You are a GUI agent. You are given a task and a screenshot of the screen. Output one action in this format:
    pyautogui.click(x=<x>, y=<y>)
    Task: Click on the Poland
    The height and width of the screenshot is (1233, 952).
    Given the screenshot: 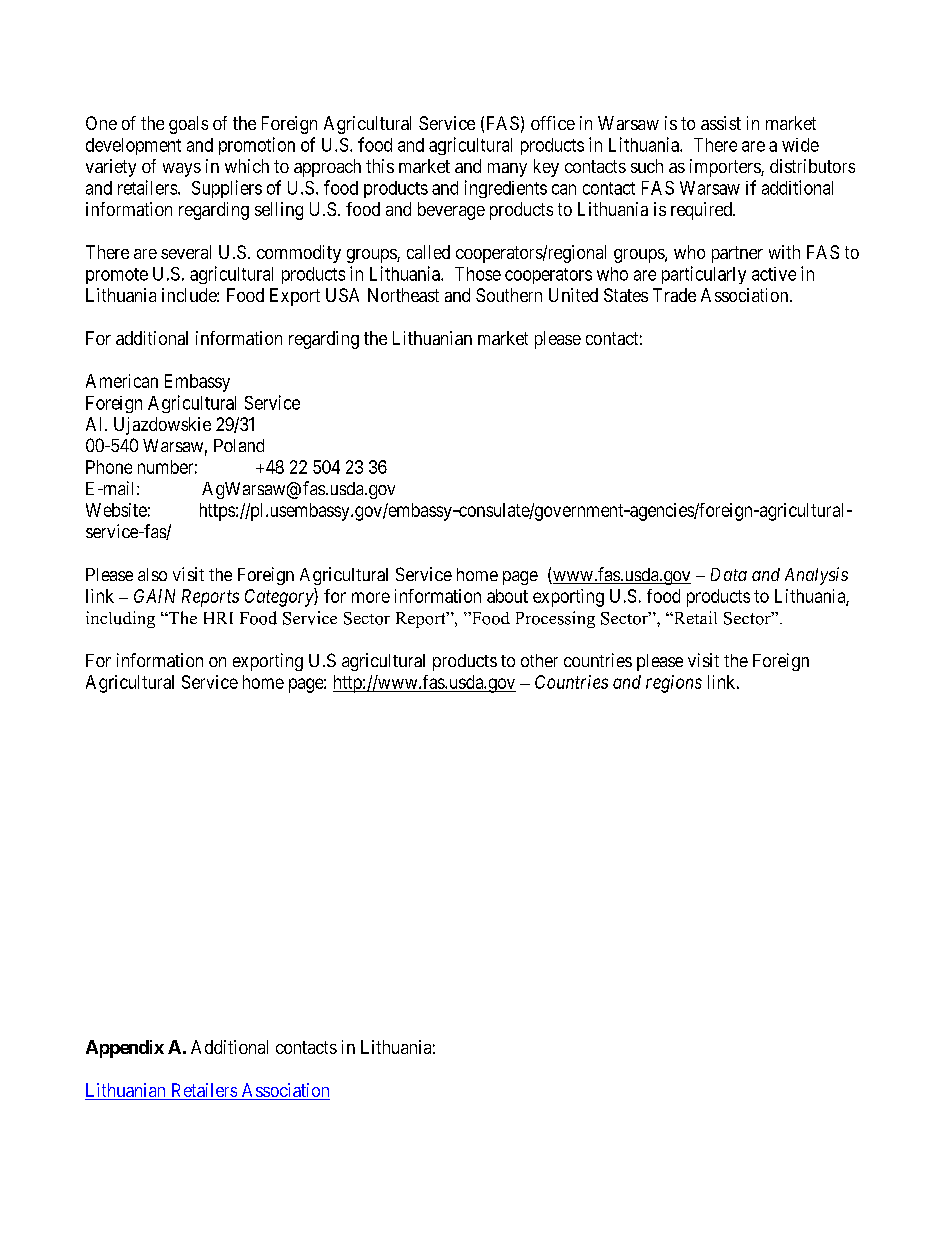 What is the action you would take?
    pyautogui.click(x=239, y=445)
